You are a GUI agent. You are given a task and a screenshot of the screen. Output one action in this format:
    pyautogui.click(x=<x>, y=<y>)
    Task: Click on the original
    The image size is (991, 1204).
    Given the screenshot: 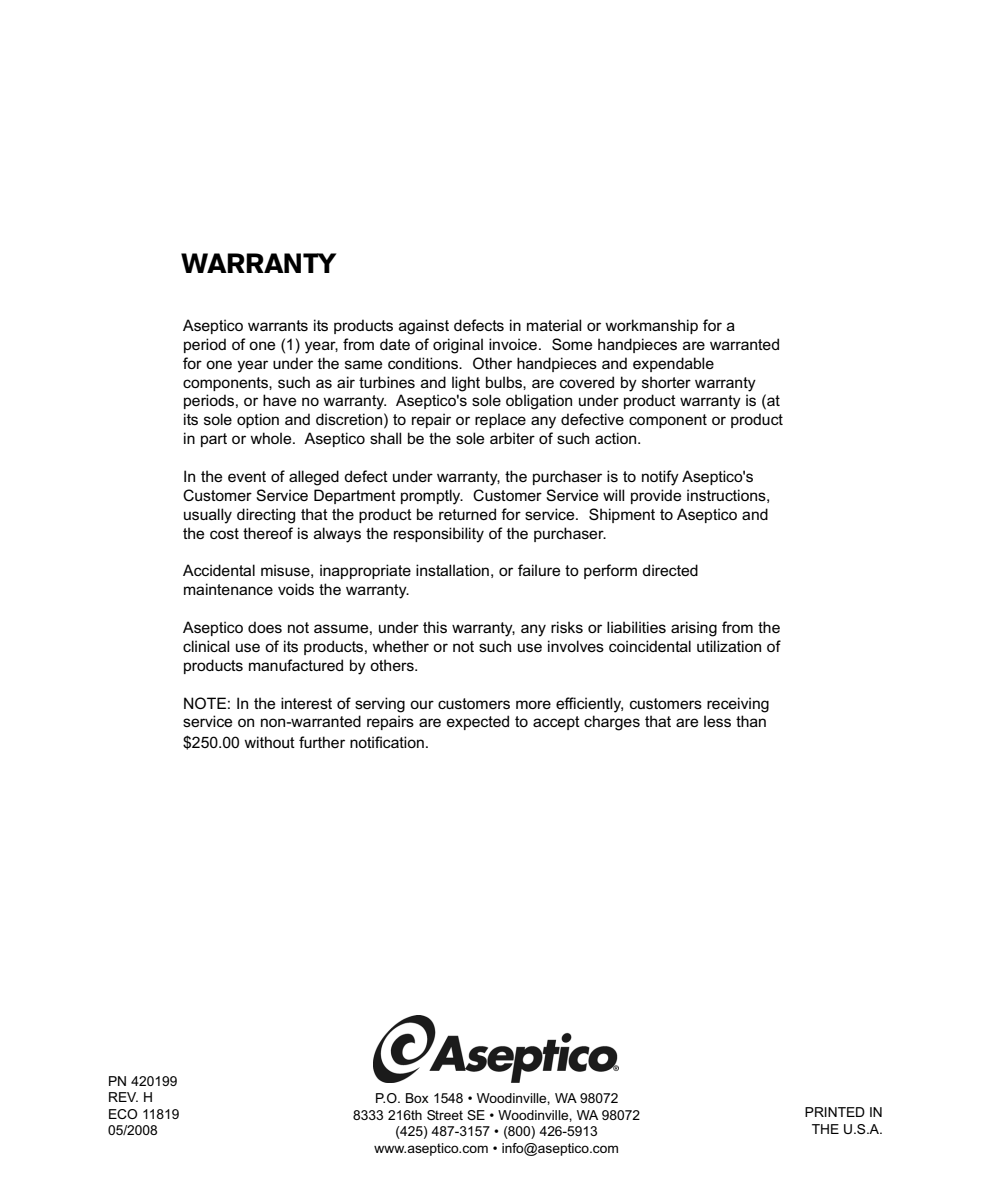 What is the action you would take?
    pyautogui.click(x=458, y=346)
